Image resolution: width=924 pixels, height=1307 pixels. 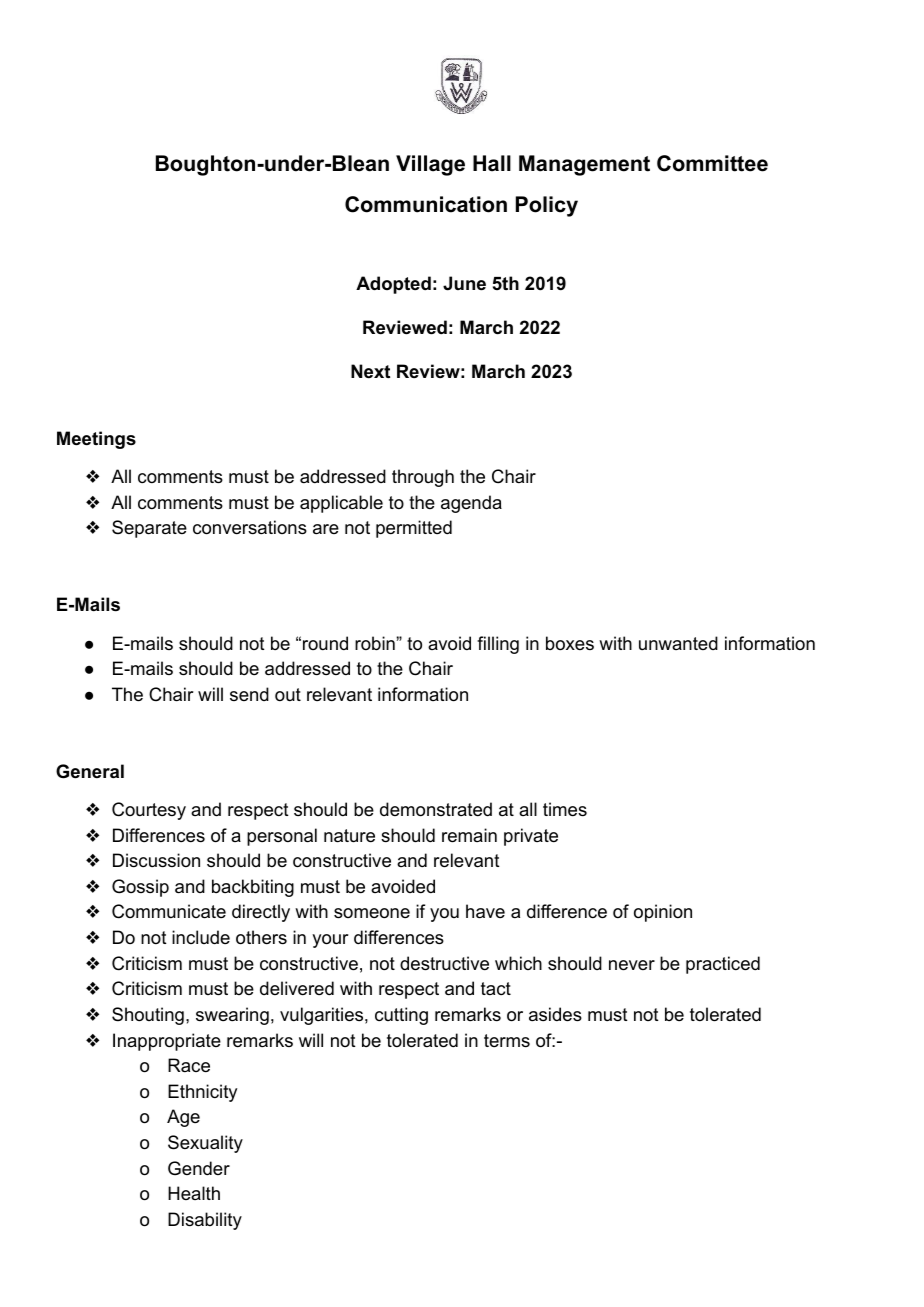 What do you see at coordinates (194, 1193) in the screenshot?
I see `Health` at bounding box center [194, 1193].
